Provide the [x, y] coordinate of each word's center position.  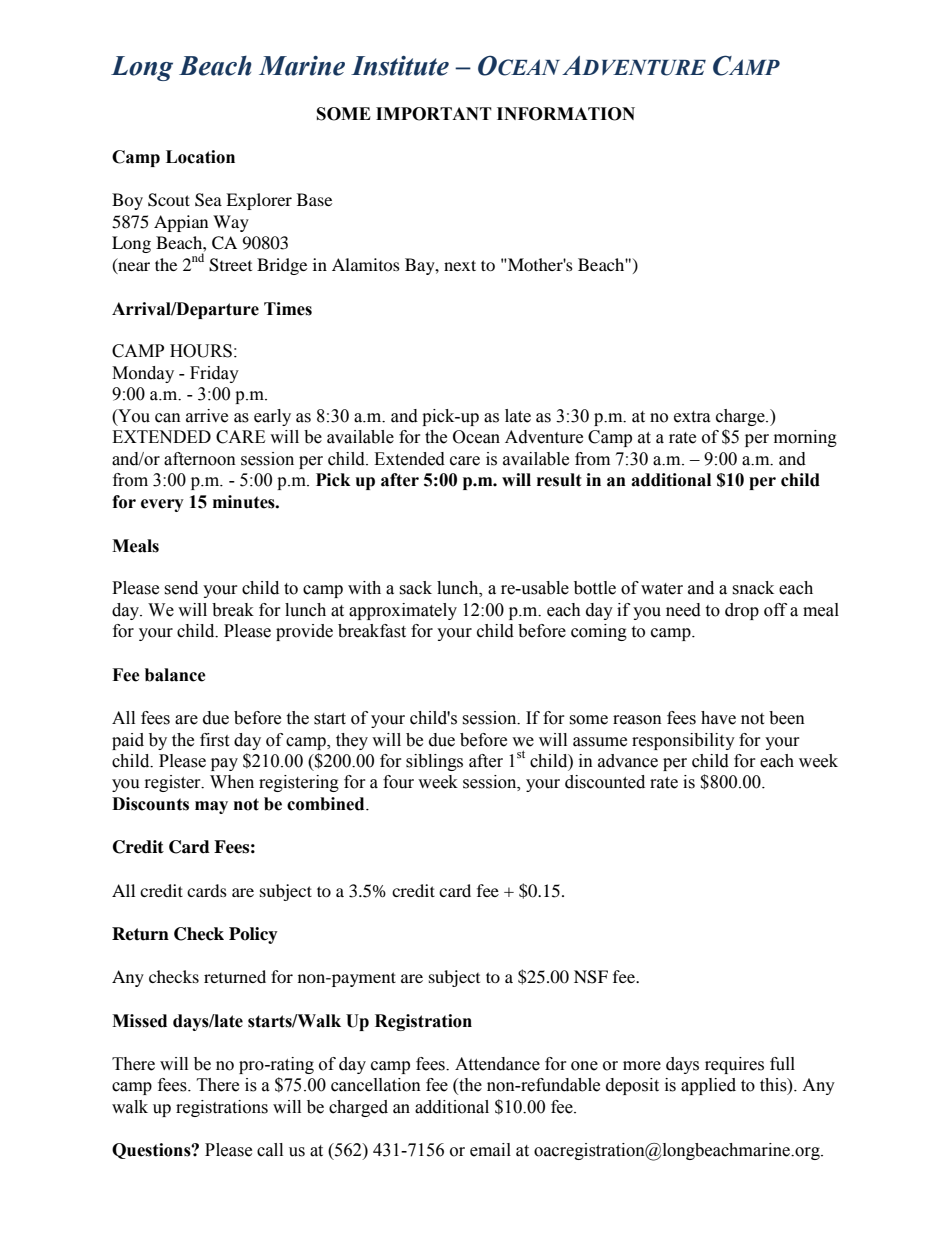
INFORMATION [566, 114]
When [232, 782]
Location [200, 157]
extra [692, 417]
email [490, 1150]
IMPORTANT [434, 114]
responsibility [683, 741]
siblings [434, 762]
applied [708, 1086]
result [559, 480]
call [270, 1150]
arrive [207, 416]
